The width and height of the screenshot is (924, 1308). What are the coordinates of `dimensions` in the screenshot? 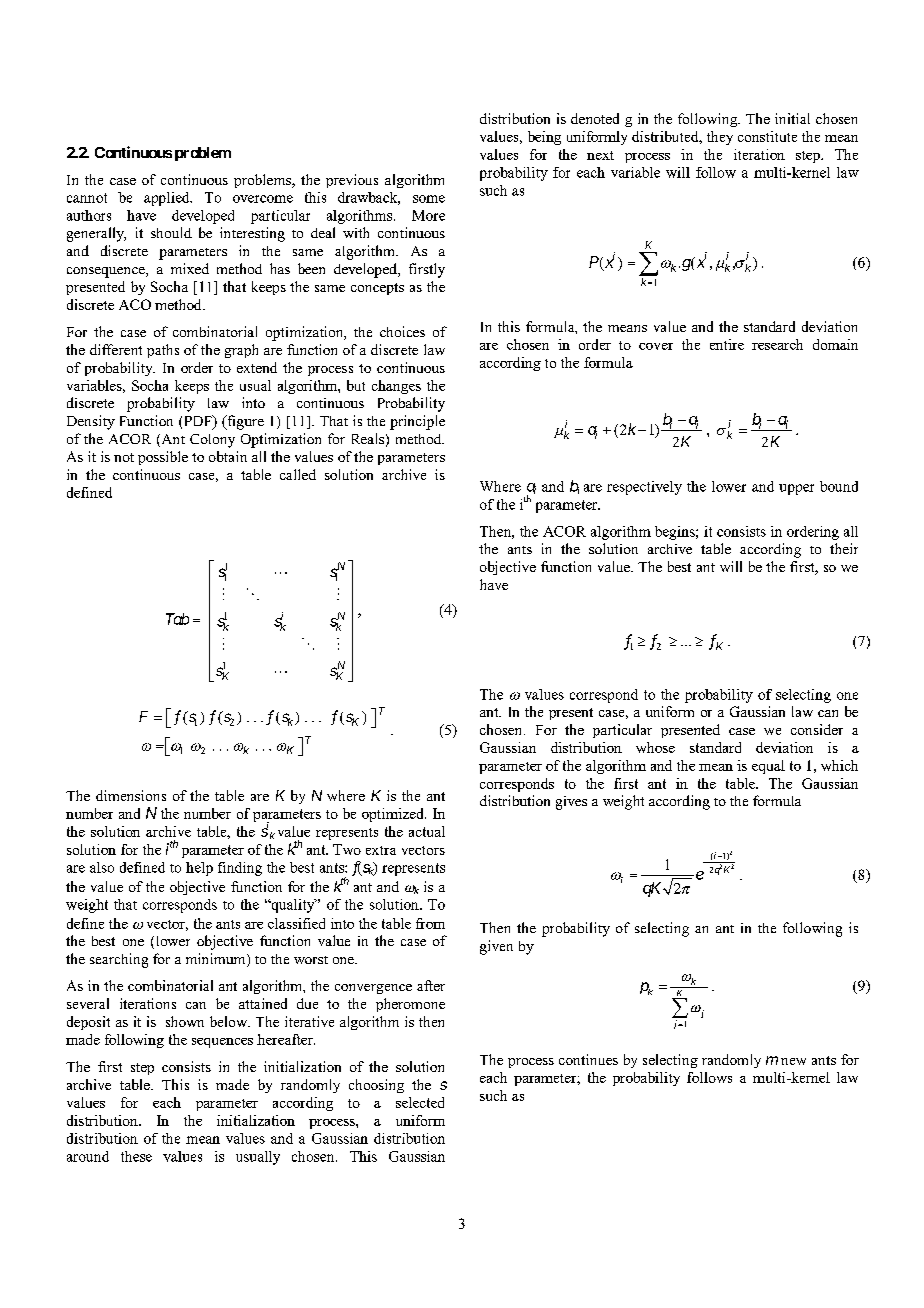 It's located at (131, 795).
